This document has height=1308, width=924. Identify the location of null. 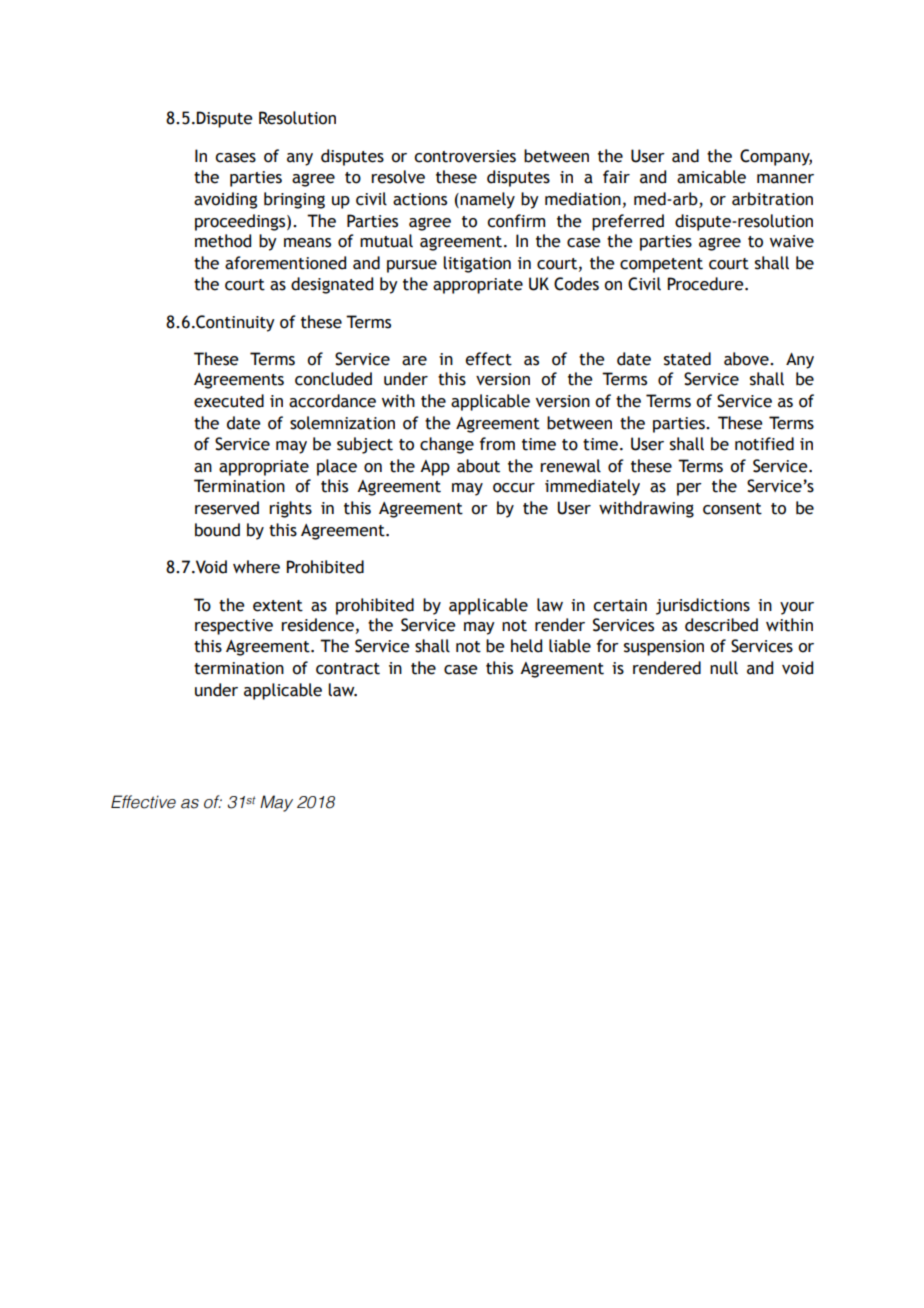
(724, 668).
